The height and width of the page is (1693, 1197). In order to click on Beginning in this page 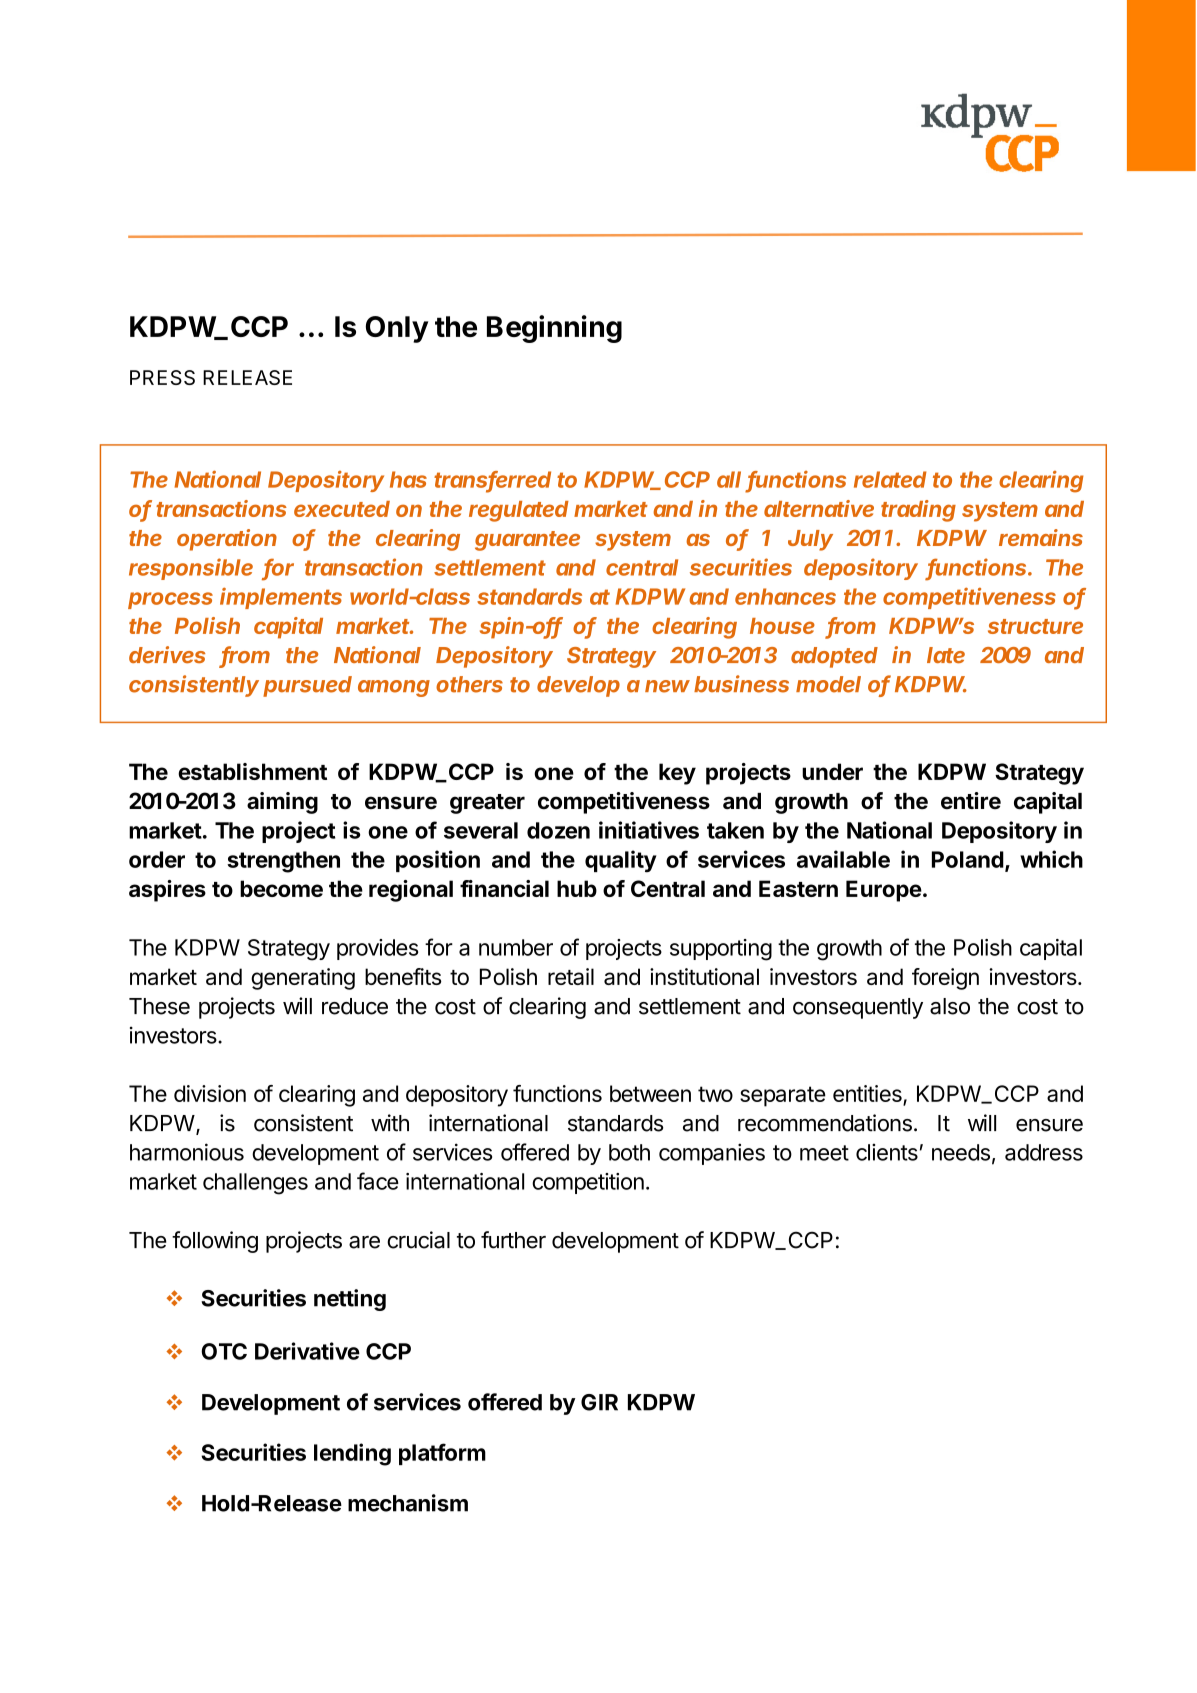, I will do `click(554, 329)`.
